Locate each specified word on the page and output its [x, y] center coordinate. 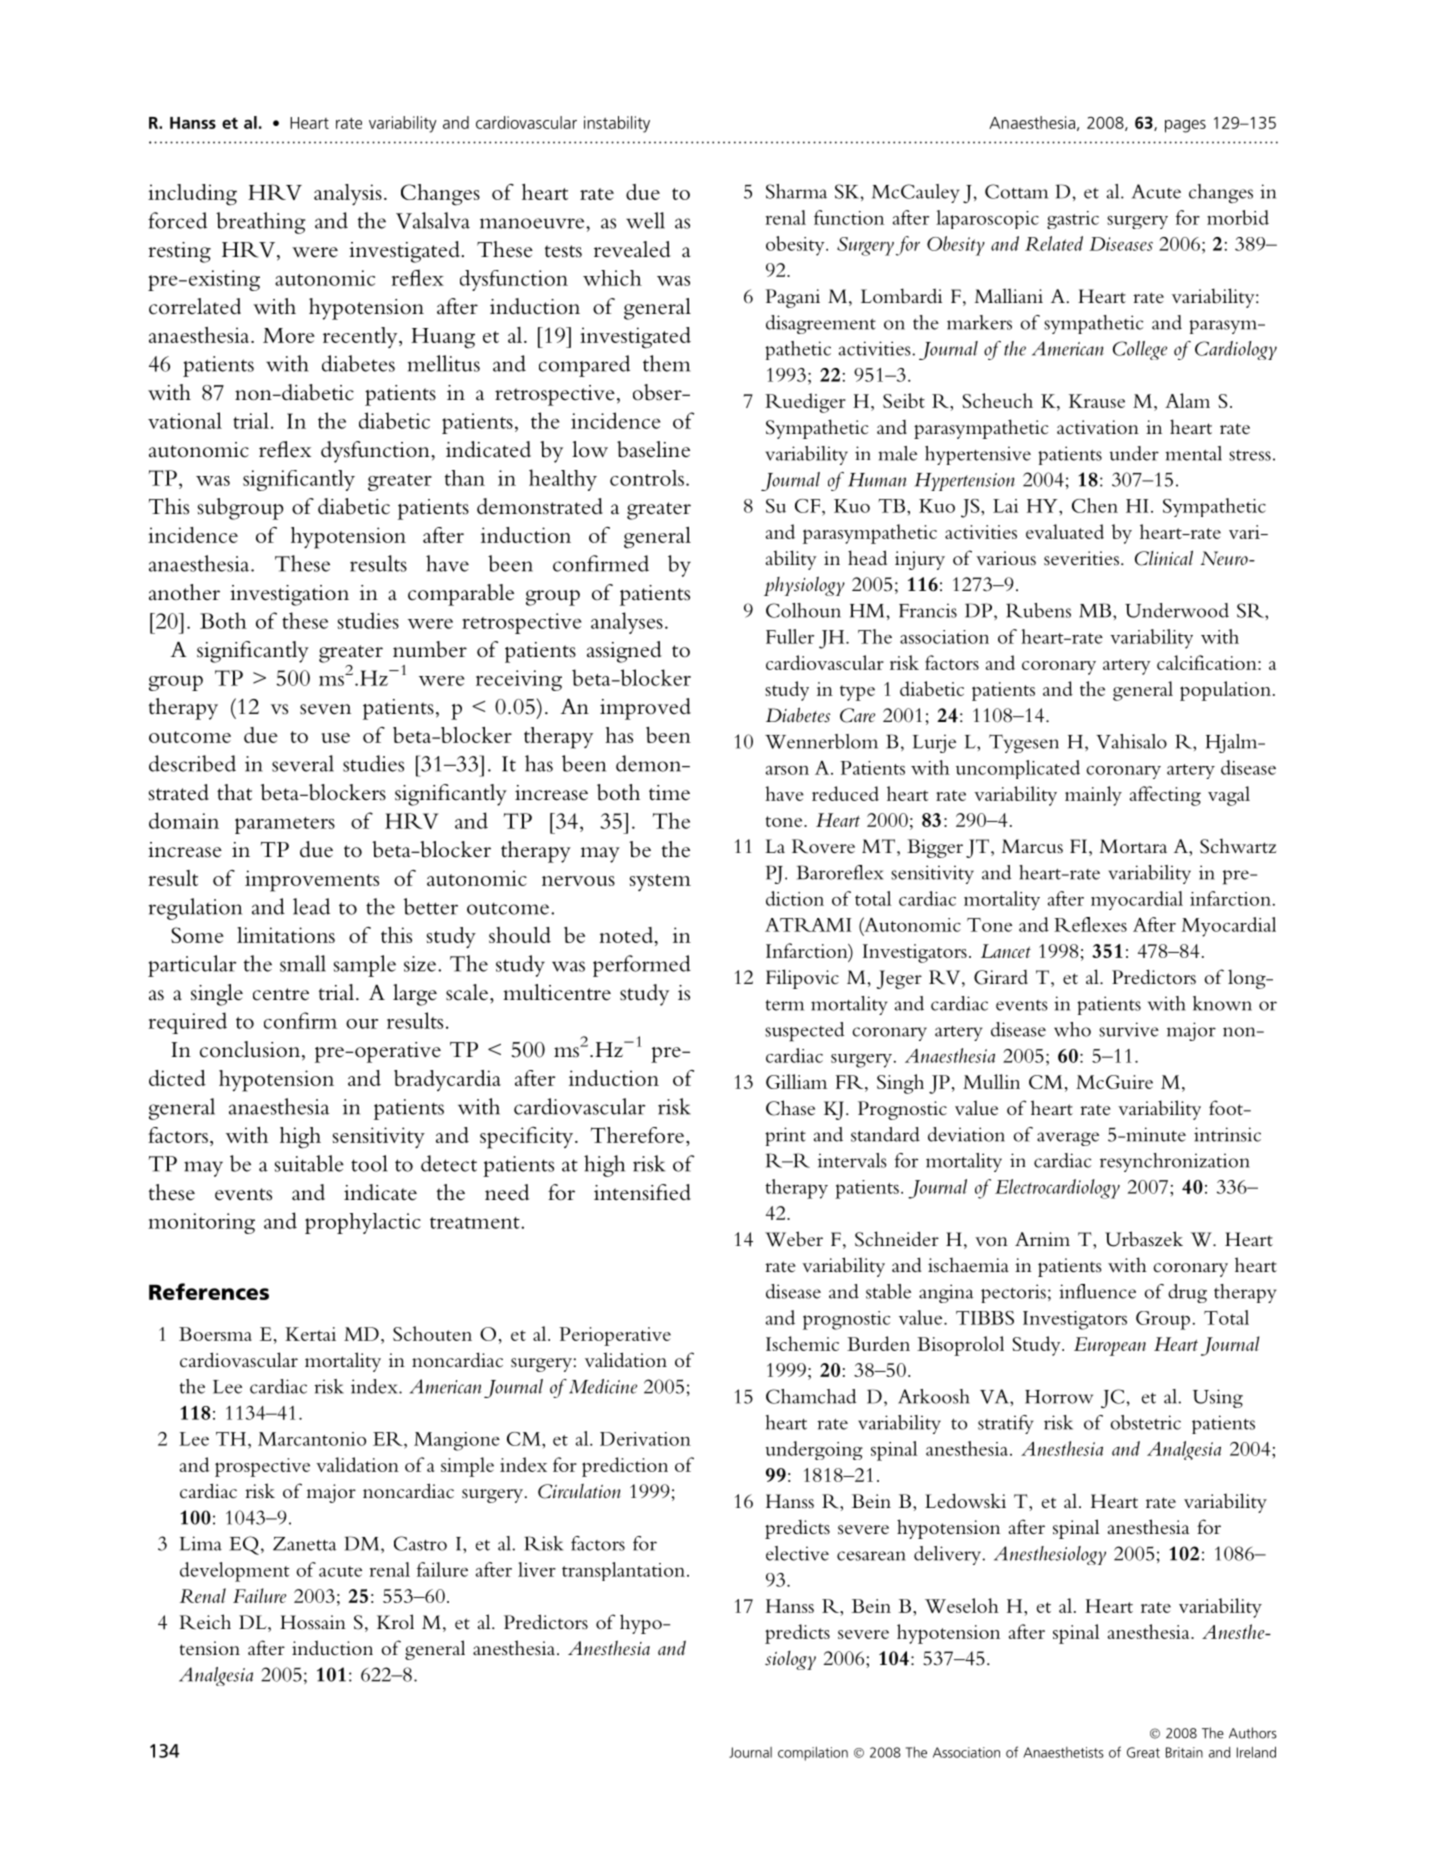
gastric [1073, 220]
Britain [1184, 1752]
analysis [348, 195]
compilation [813, 1754]
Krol [395, 1621]
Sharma [796, 191]
